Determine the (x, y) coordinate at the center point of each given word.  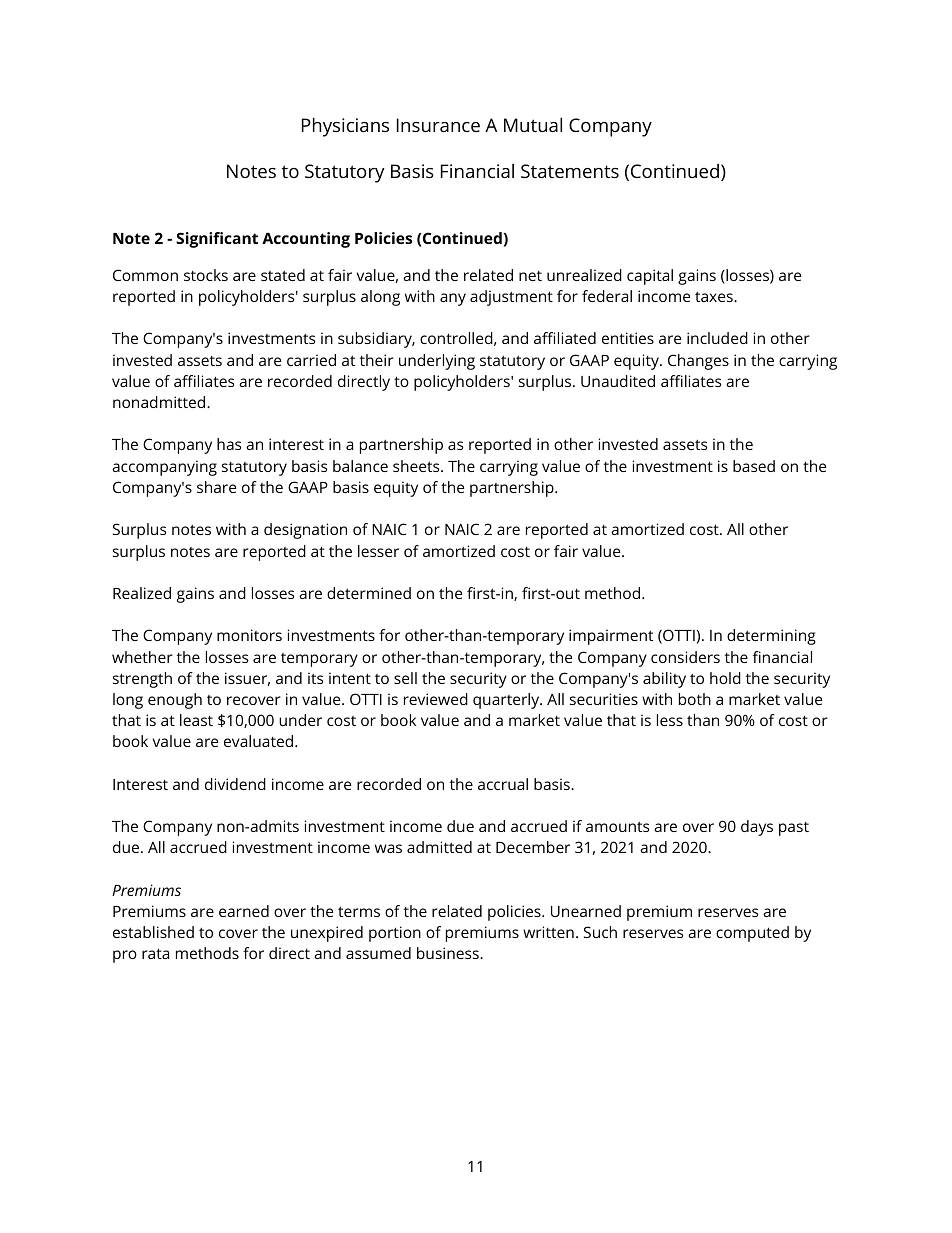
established (153, 932)
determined (369, 593)
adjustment (511, 298)
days (757, 828)
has (229, 444)
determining (771, 637)
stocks (206, 275)
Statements (570, 171)
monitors (249, 635)
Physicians (345, 127)
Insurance (438, 125)
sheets (417, 466)
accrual (503, 784)
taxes (715, 296)
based (754, 466)
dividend (235, 784)
